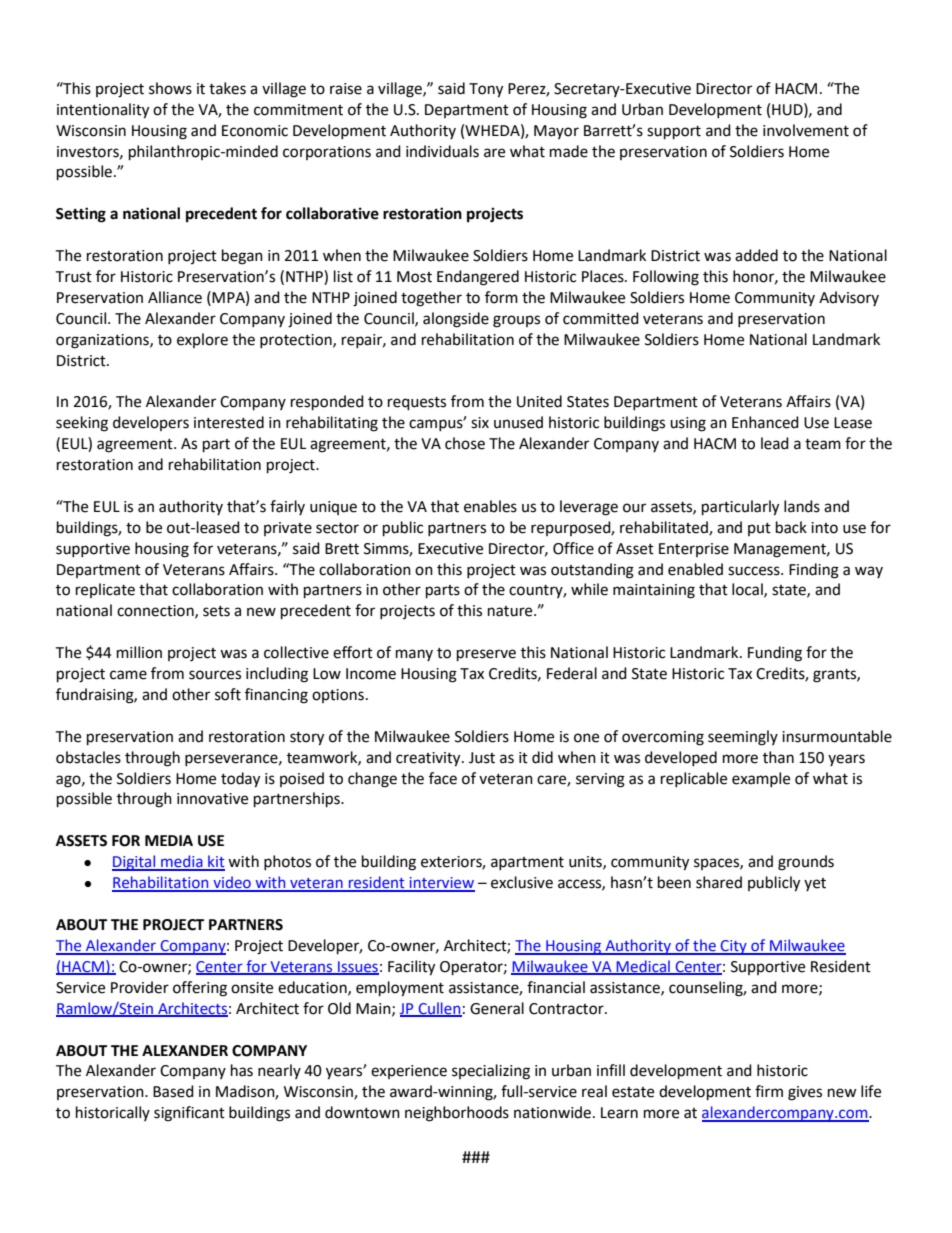 This document has width=952, height=1233. Describe the element at coordinates (769, 1091) in the document. I see `firm` at that location.
